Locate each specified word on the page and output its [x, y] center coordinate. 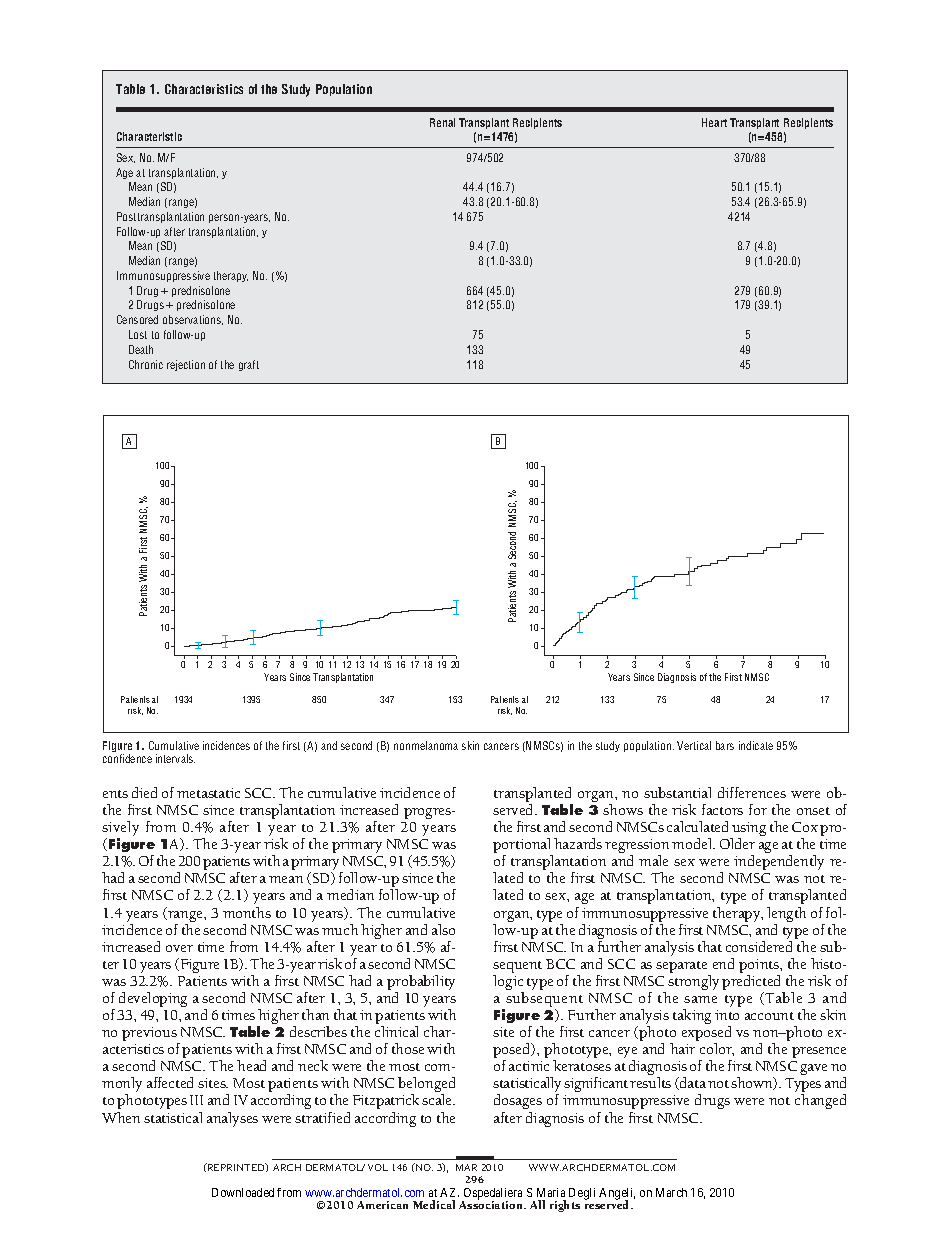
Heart [714, 122]
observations [193, 320]
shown [753, 1083]
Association [492, 1204]
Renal [442, 122]
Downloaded [243, 1192]
